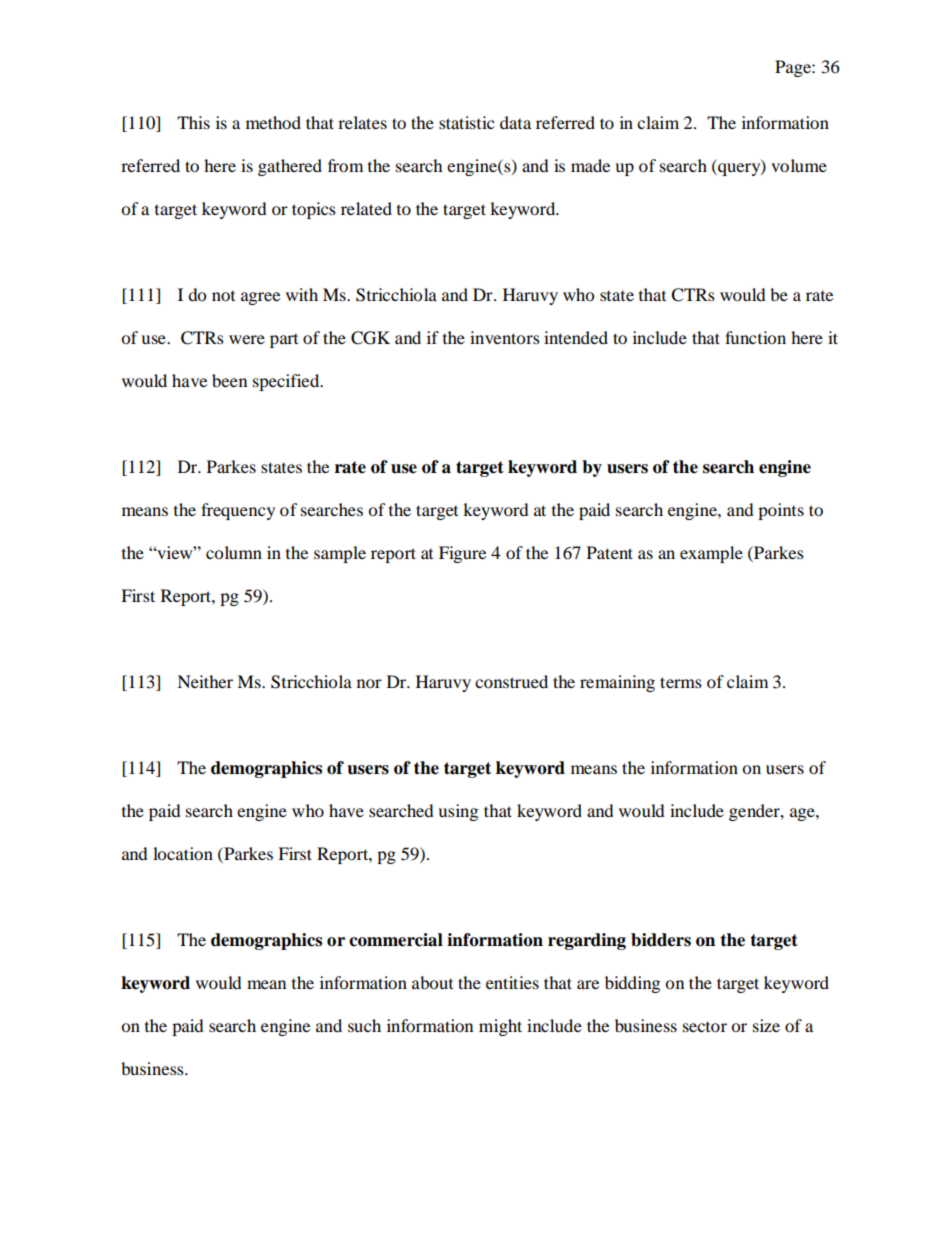  I want to click on method, so click(273, 122).
